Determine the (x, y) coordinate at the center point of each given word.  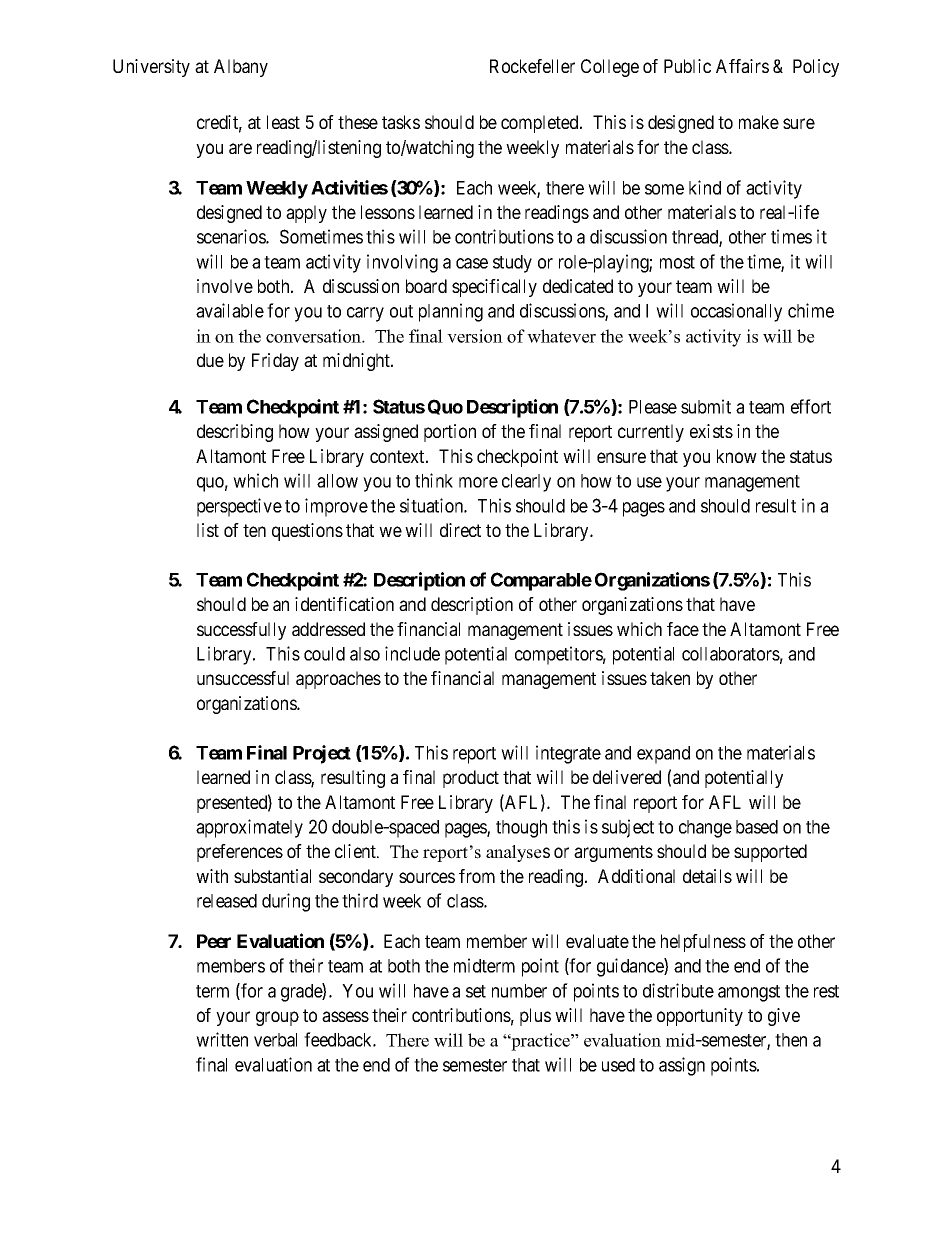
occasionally (736, 312)
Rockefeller (532, 66)
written (222, 1039)
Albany (241, 68)
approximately (249, 828)
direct (460, 530)
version (475, 336)
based (757, 827)
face (683, 629)
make (759, 122)
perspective (239, 507)
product (471, 779)
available (230, 310)
